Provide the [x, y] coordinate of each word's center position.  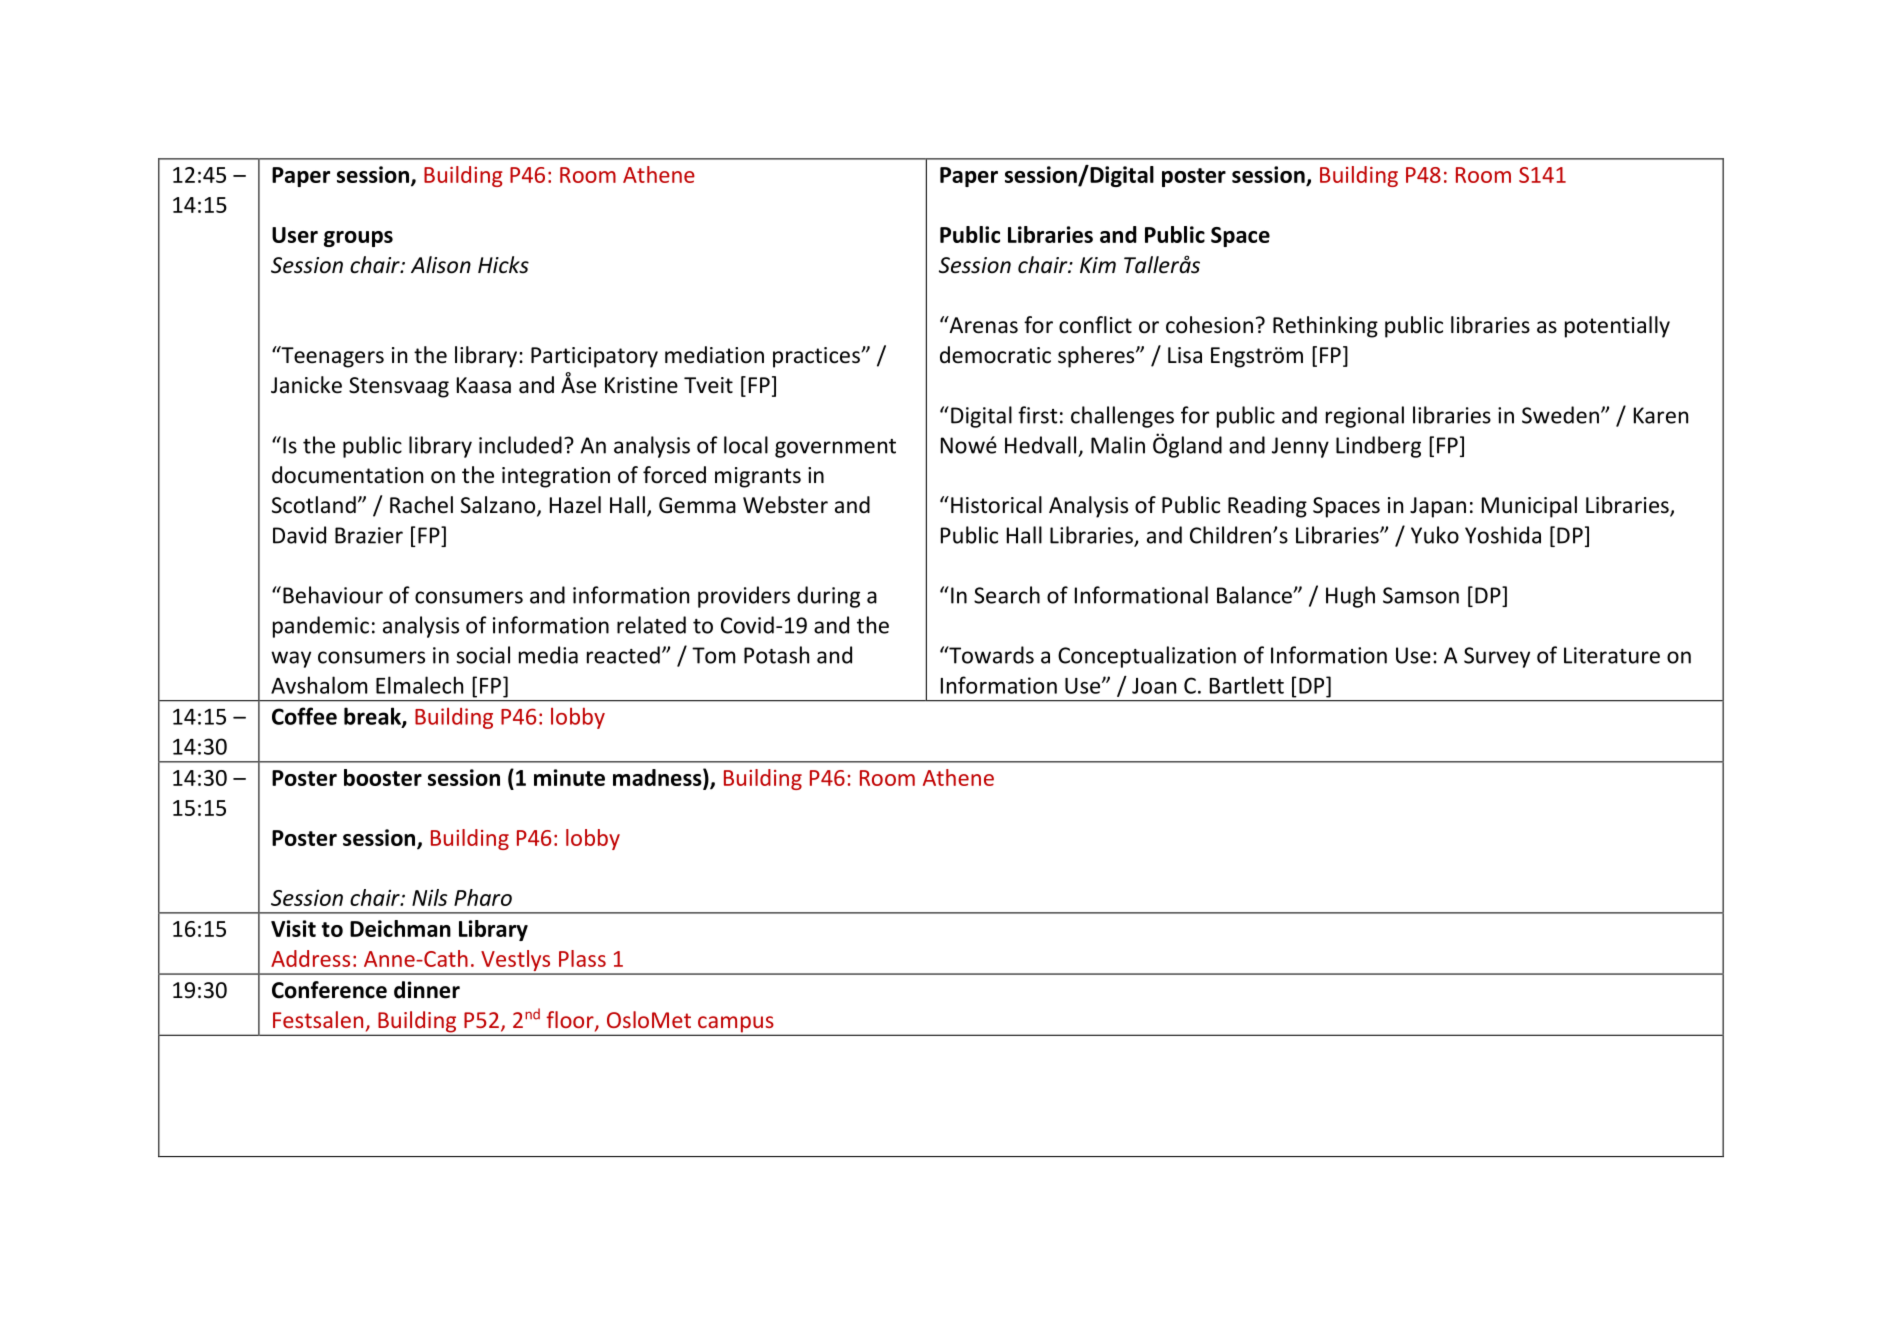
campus [736, 1025]
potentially [1617, 327]
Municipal [1529, 507]
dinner [427, 990]
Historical [996, 505]
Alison [441, 265]
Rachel [421, 505]
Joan [1154, 686]
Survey [1497, 657]
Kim [1098, 265]
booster [383, 777]
